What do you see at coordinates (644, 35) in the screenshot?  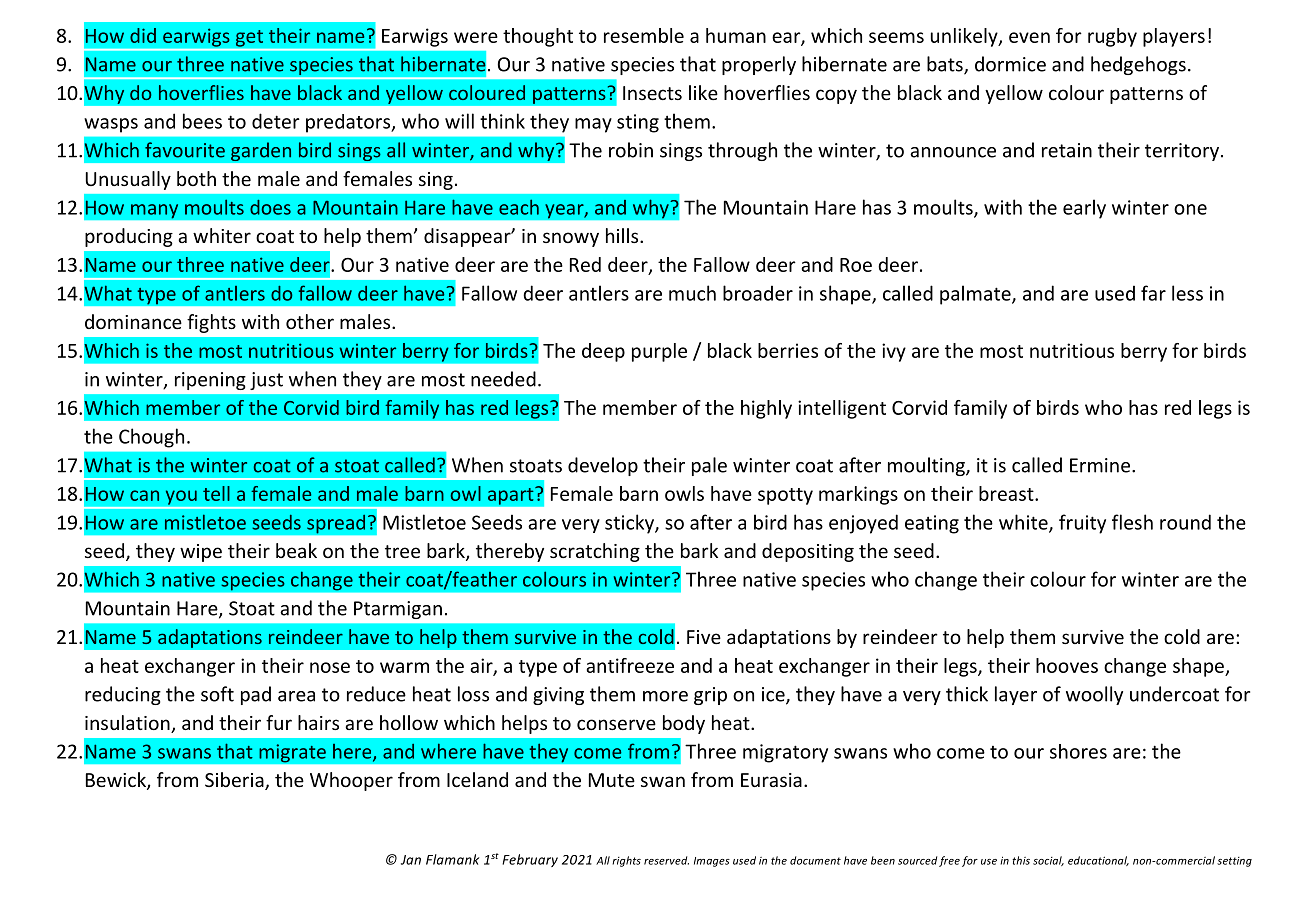 I see `resemble` at bounding box center [644, 35].
